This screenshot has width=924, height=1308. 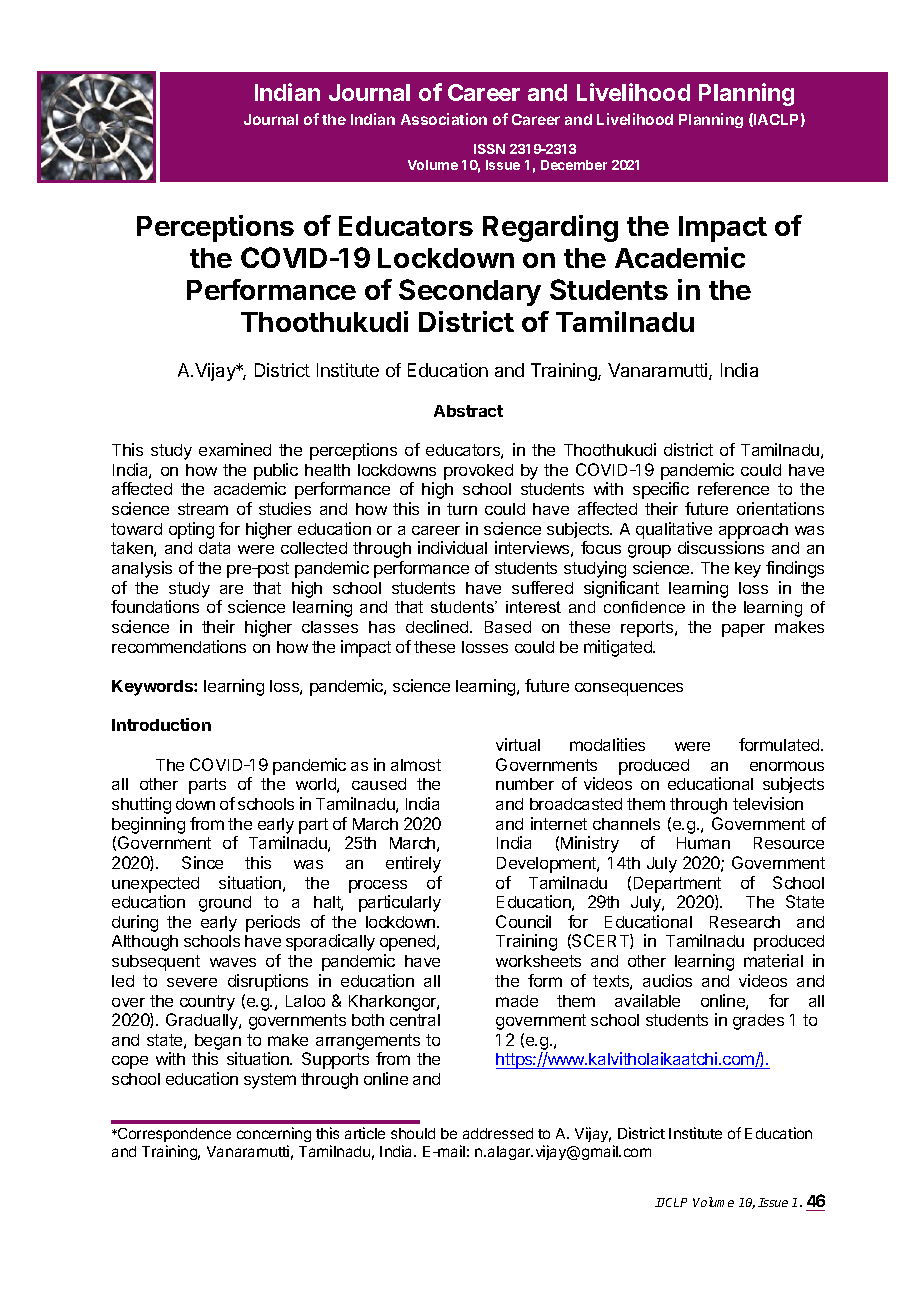 I want to click on December, so click(x=574, y=165).
